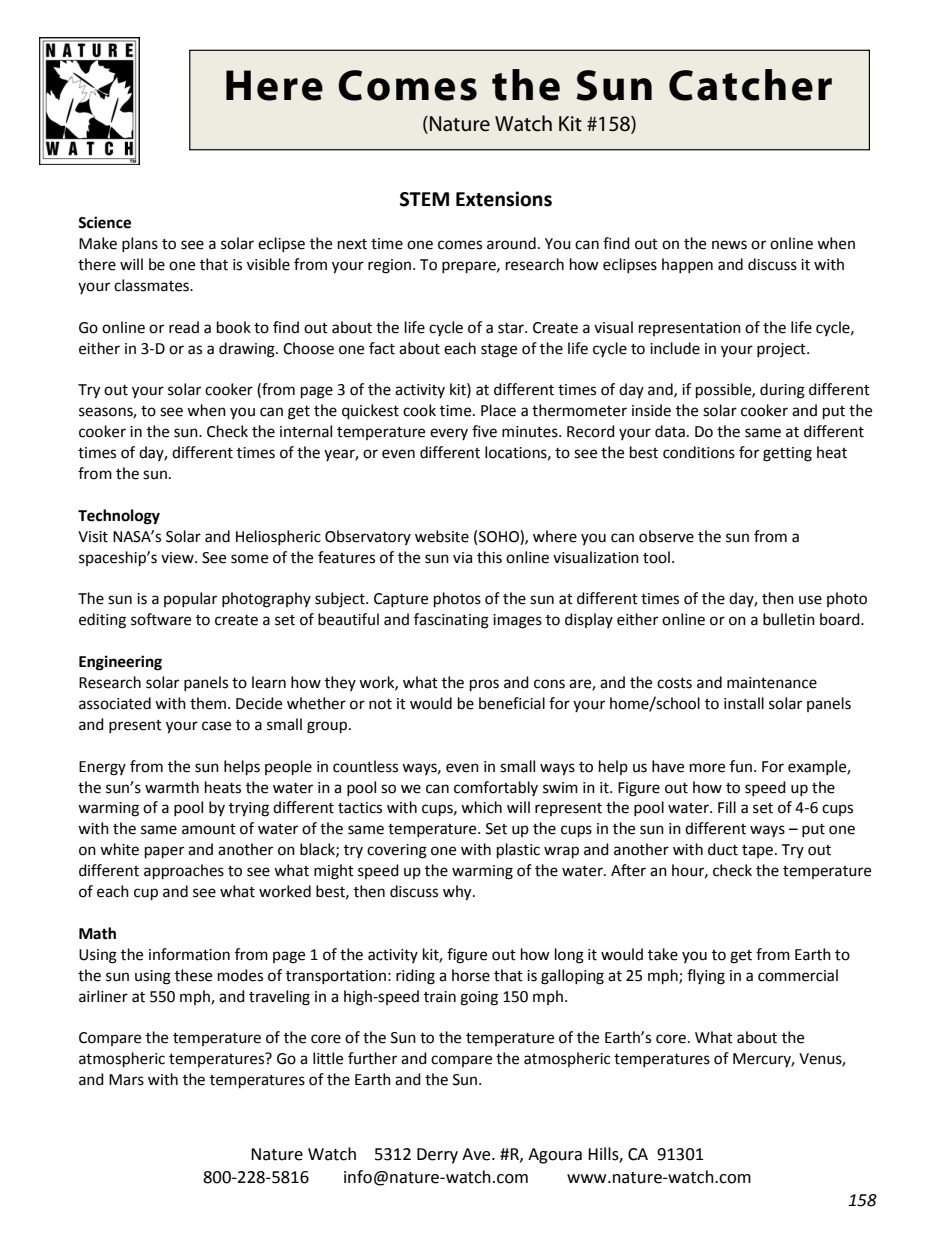  Describe the element at coordinates (126, 1080) in the screenshot. I see `Mars` at that location.
